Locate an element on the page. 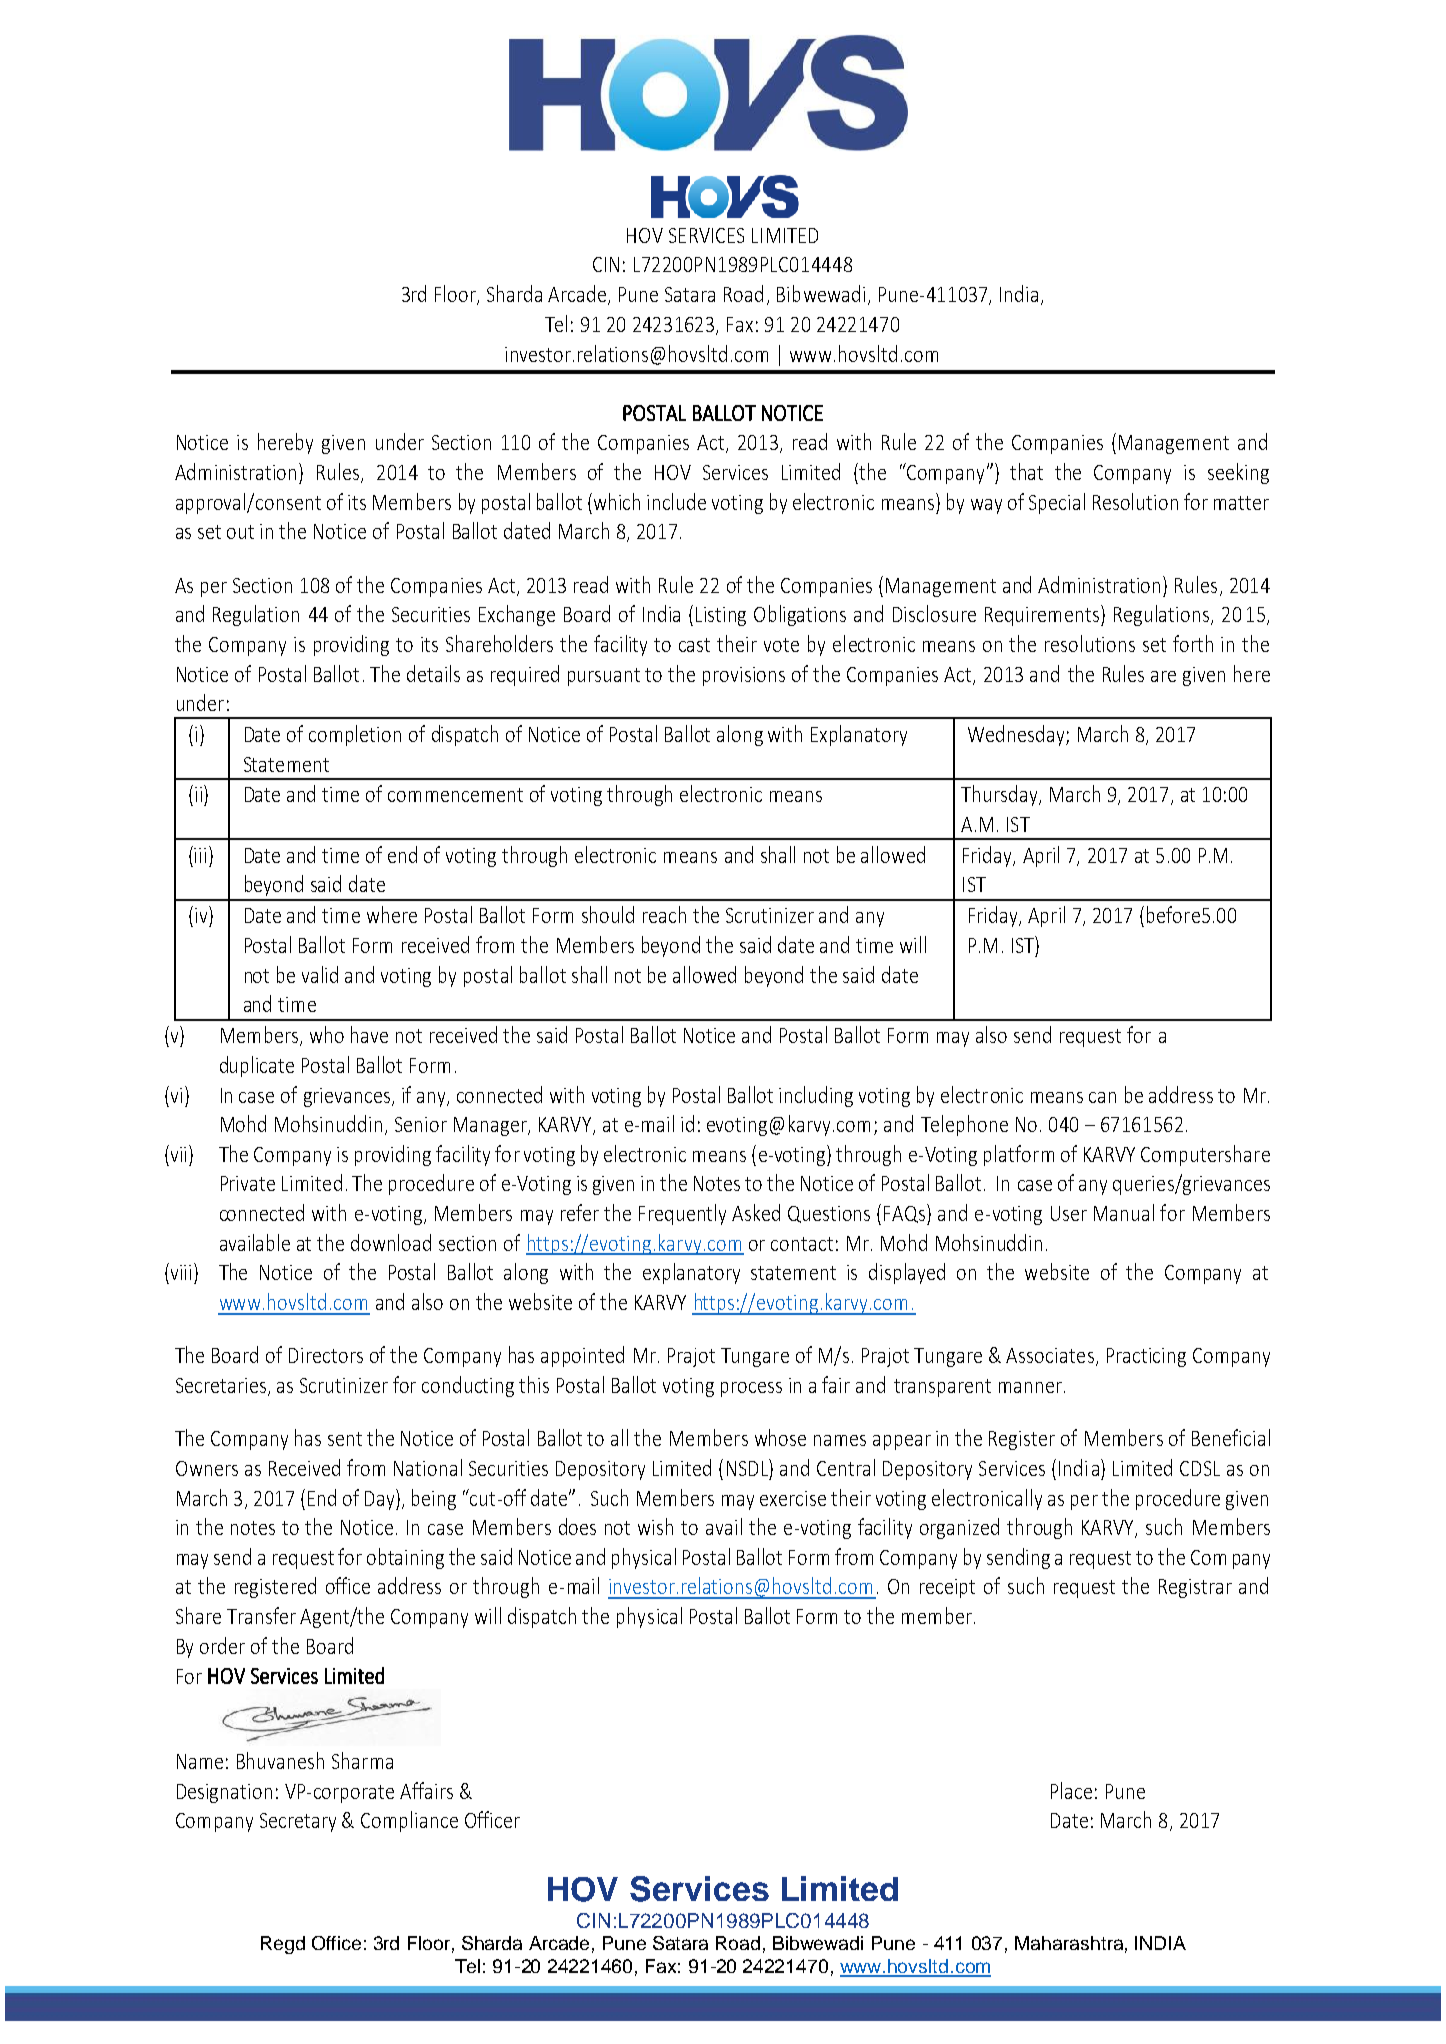  reach is located at coordinates (664, 914).
